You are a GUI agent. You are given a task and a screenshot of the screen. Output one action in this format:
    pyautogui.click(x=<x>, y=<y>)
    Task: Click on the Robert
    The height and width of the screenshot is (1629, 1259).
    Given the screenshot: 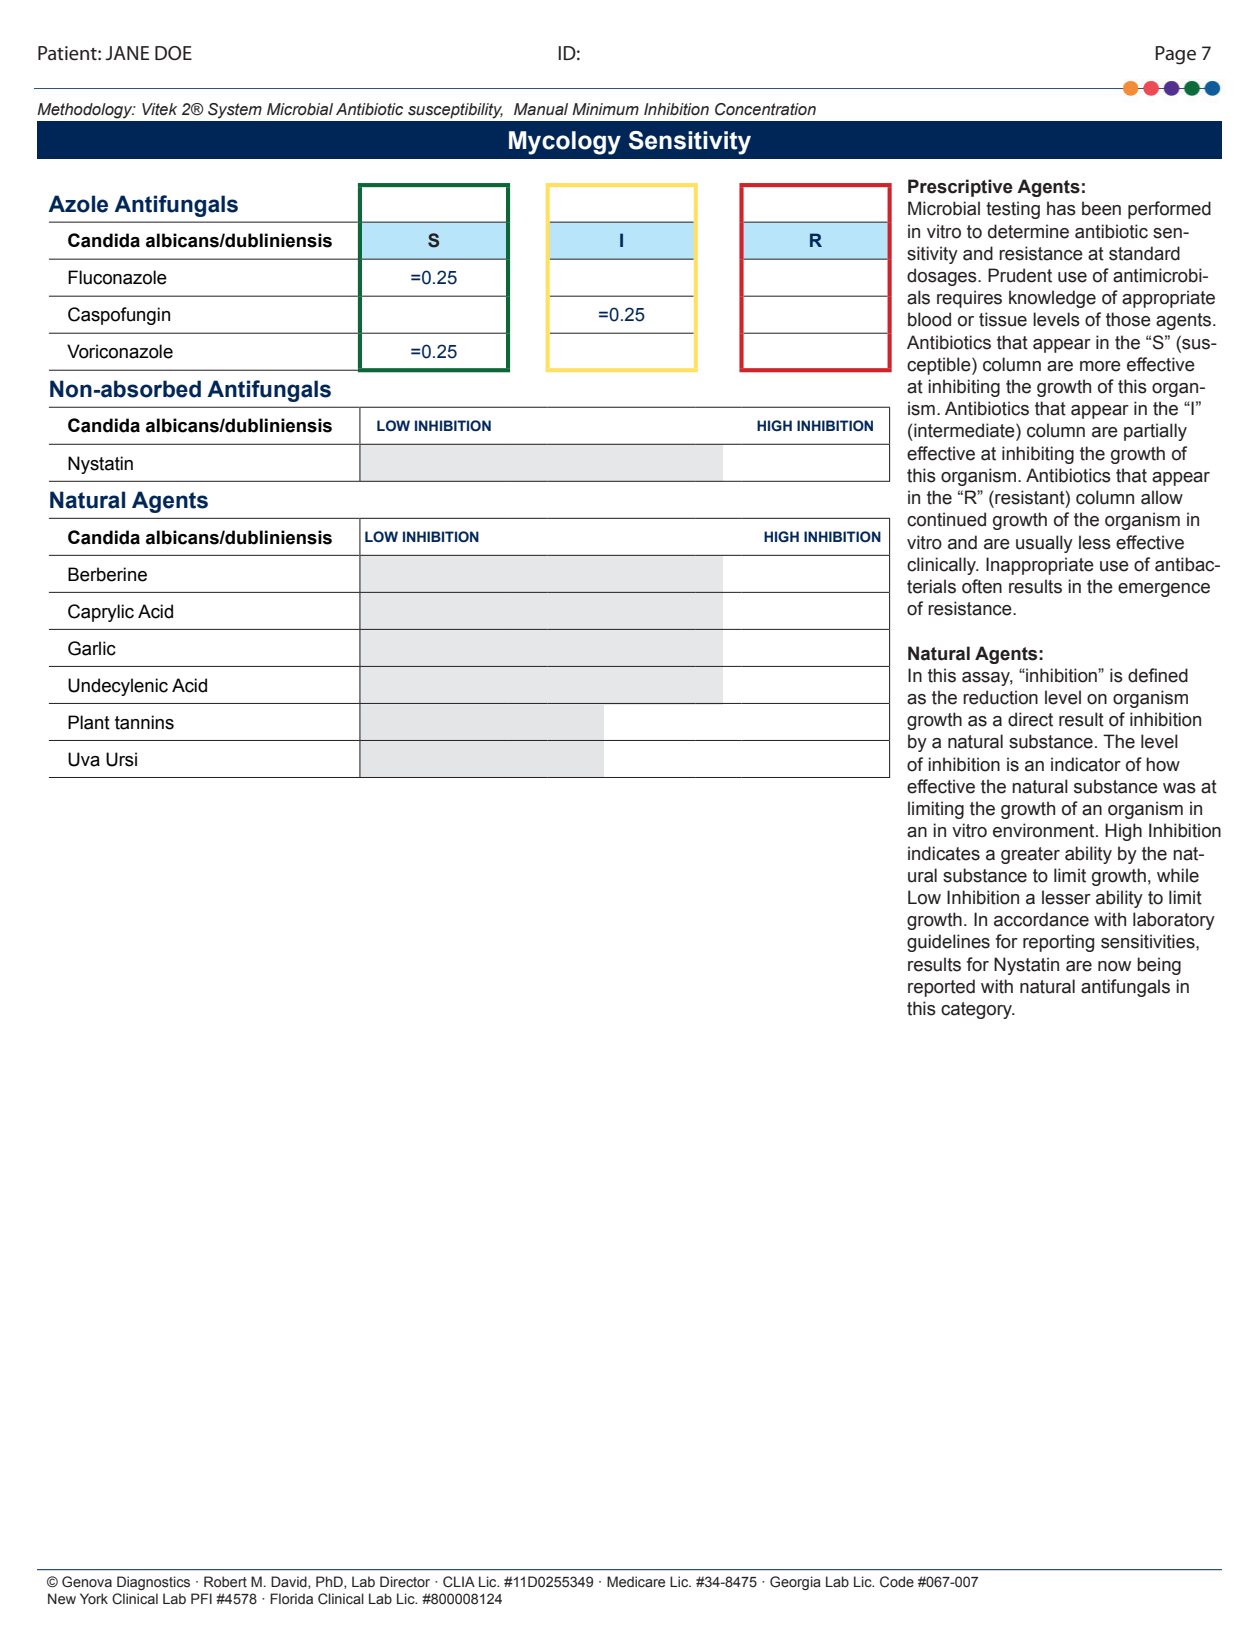 What is the action you would take?
    pyautogui.click(x=225, y=1581)
